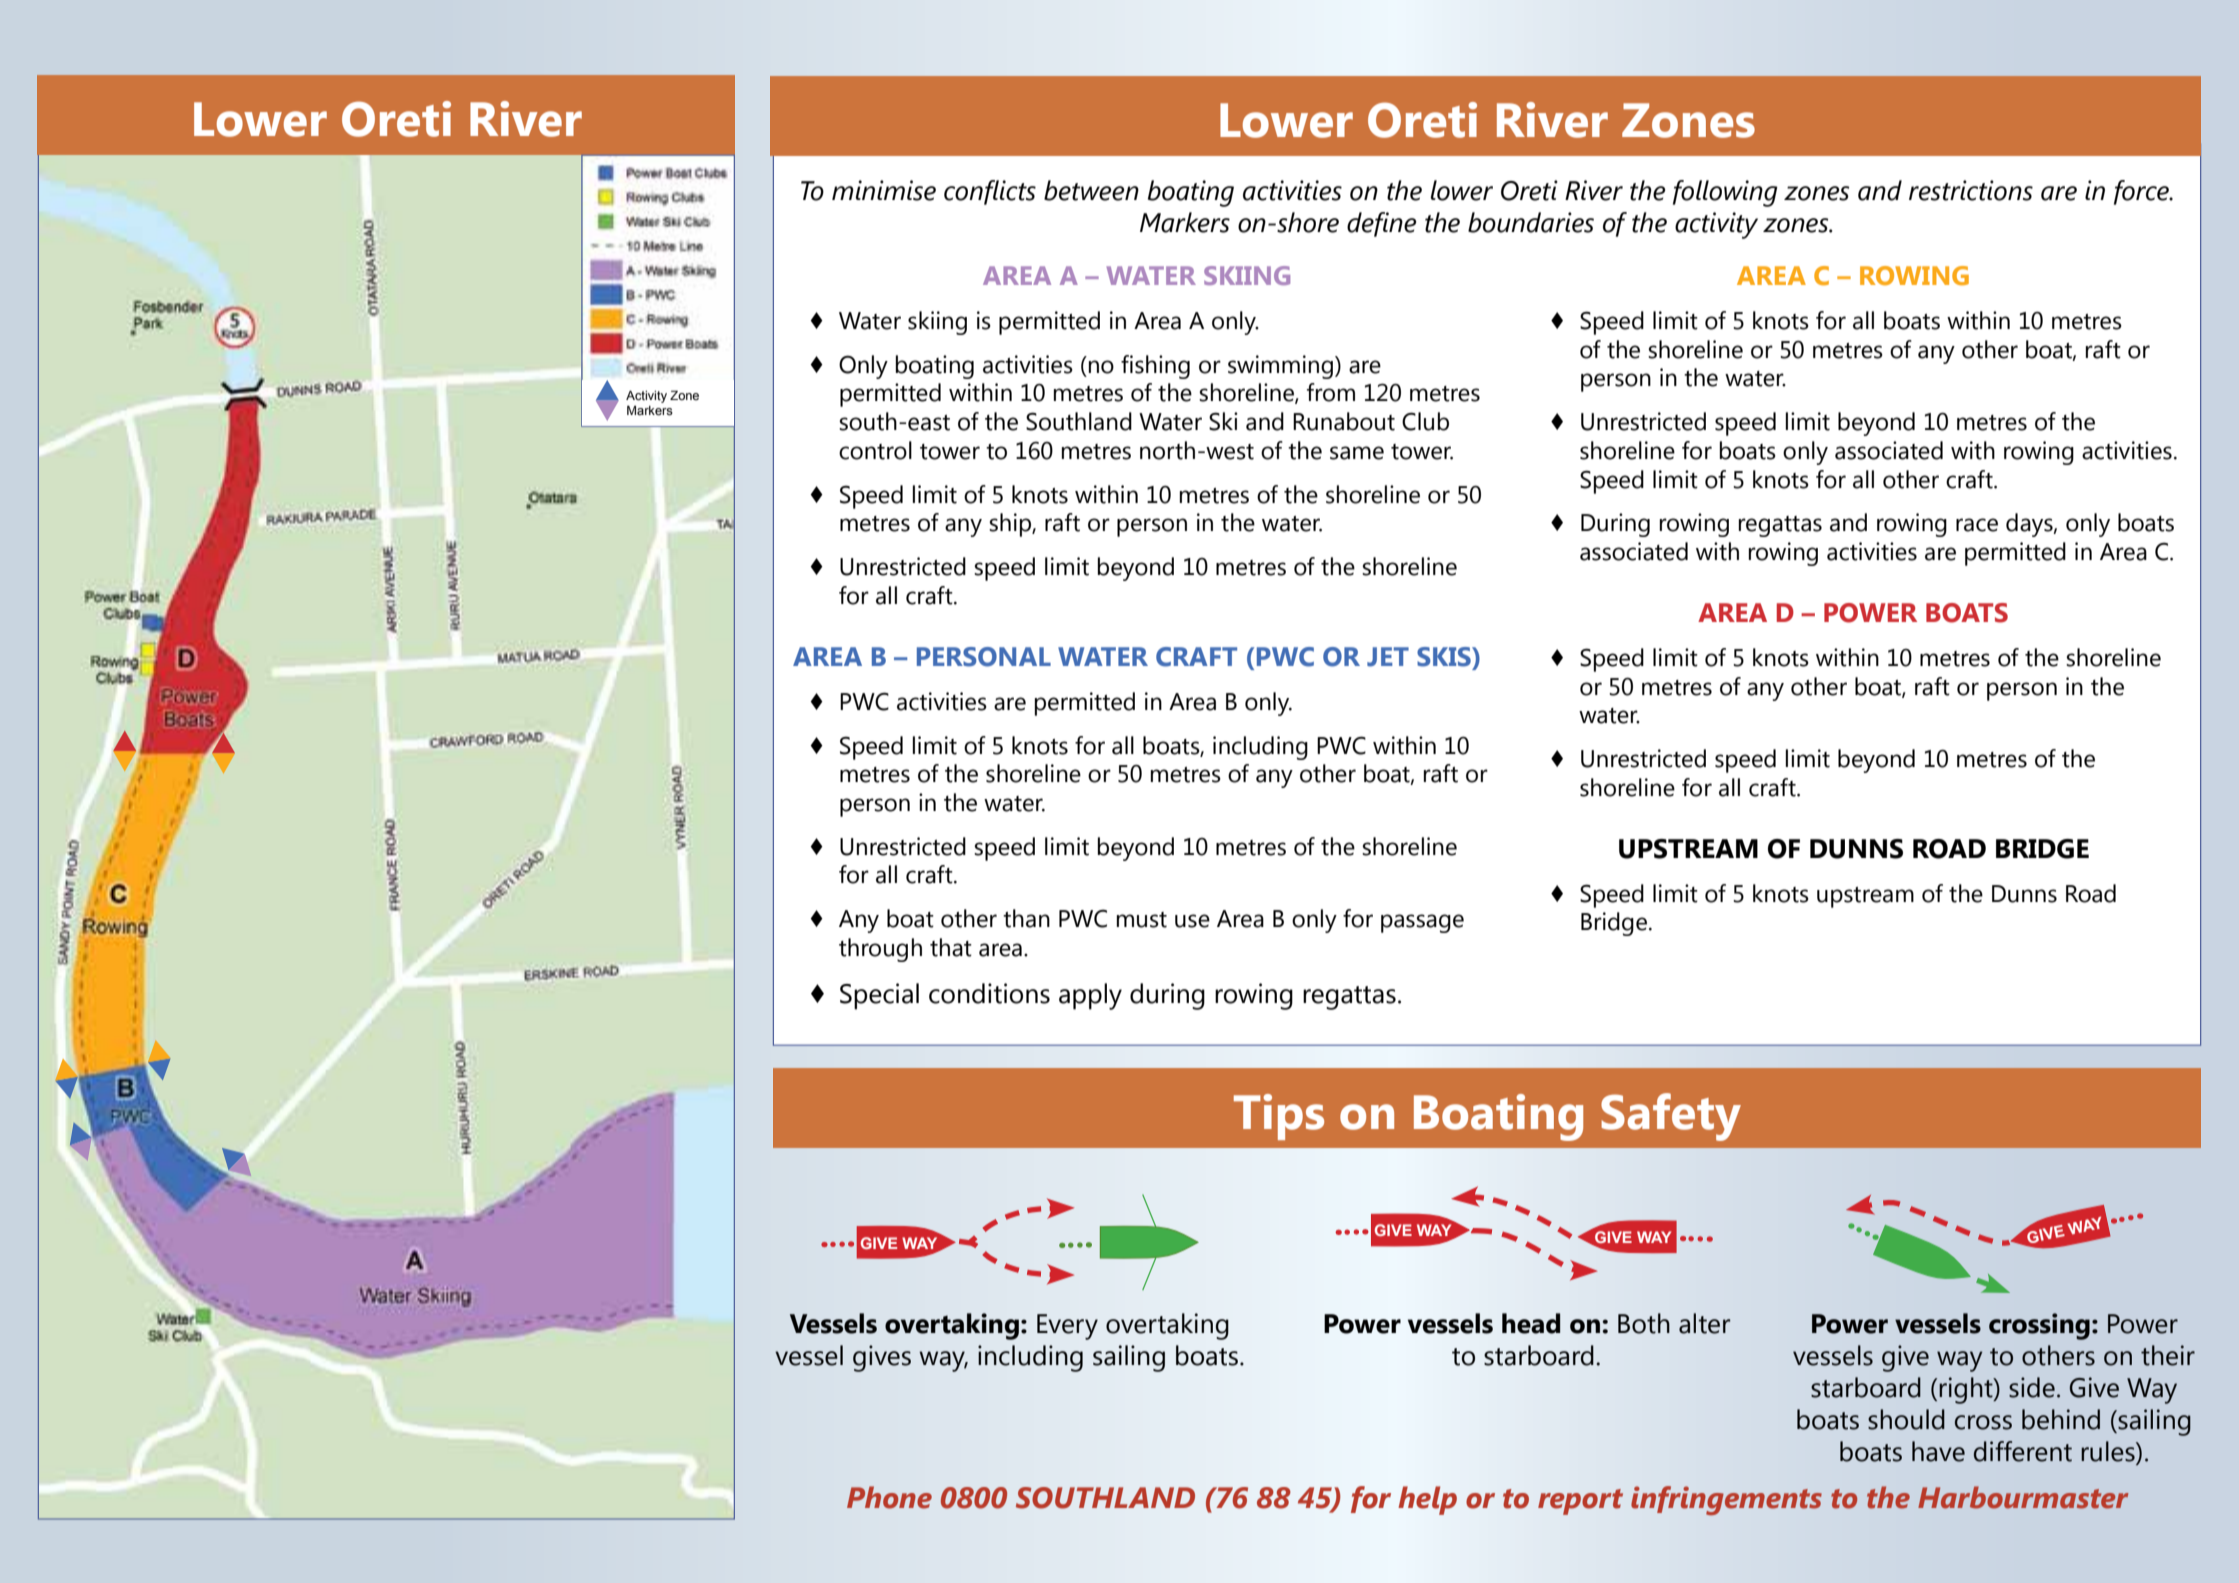 The width and height of the image is (2239, 1583). I want to click on Phone, so click(889, 1497).
